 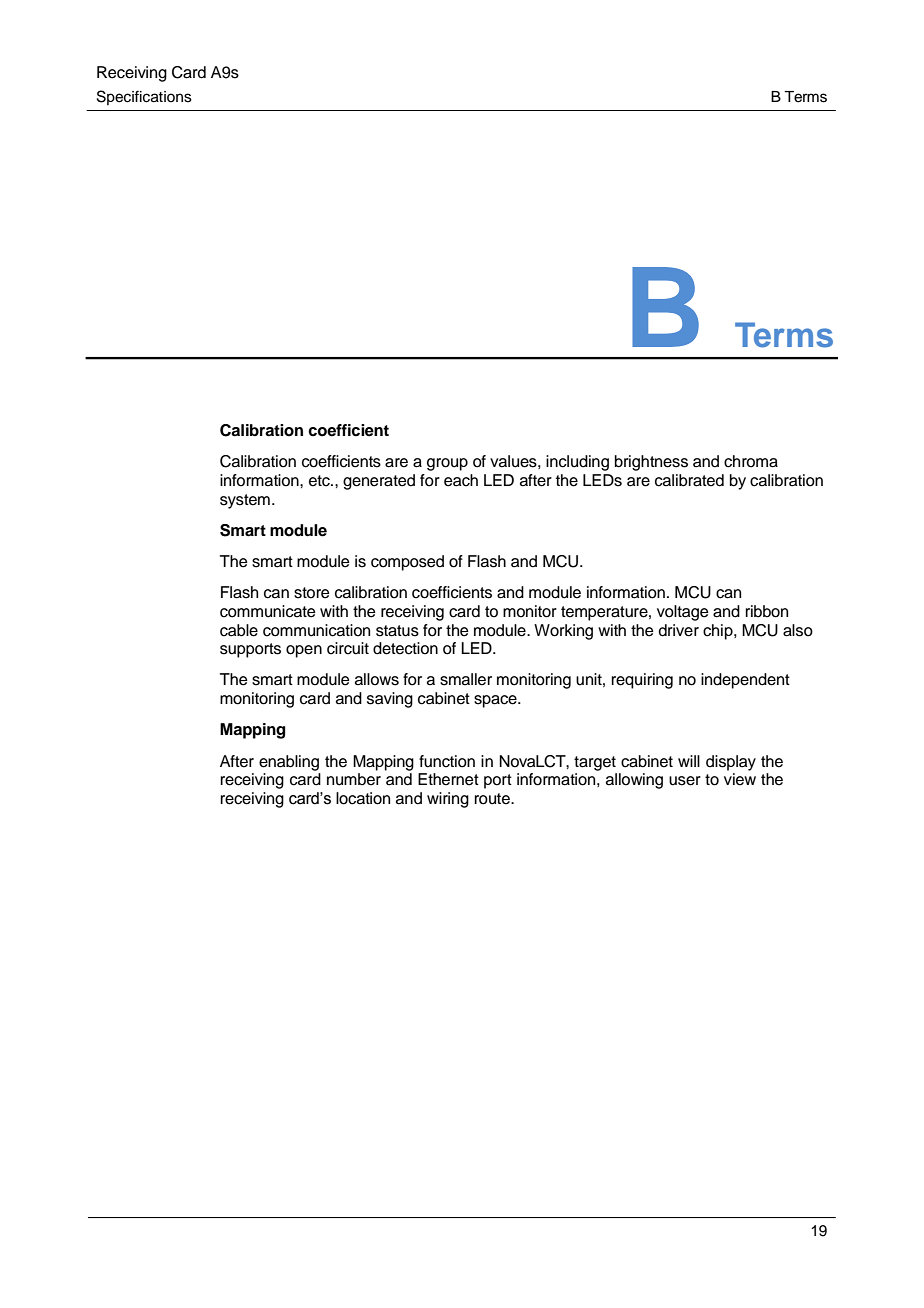 What do you see at coordinates (461, 480) in the screenshot?
I see `each` at bounding box center [461, 480].
